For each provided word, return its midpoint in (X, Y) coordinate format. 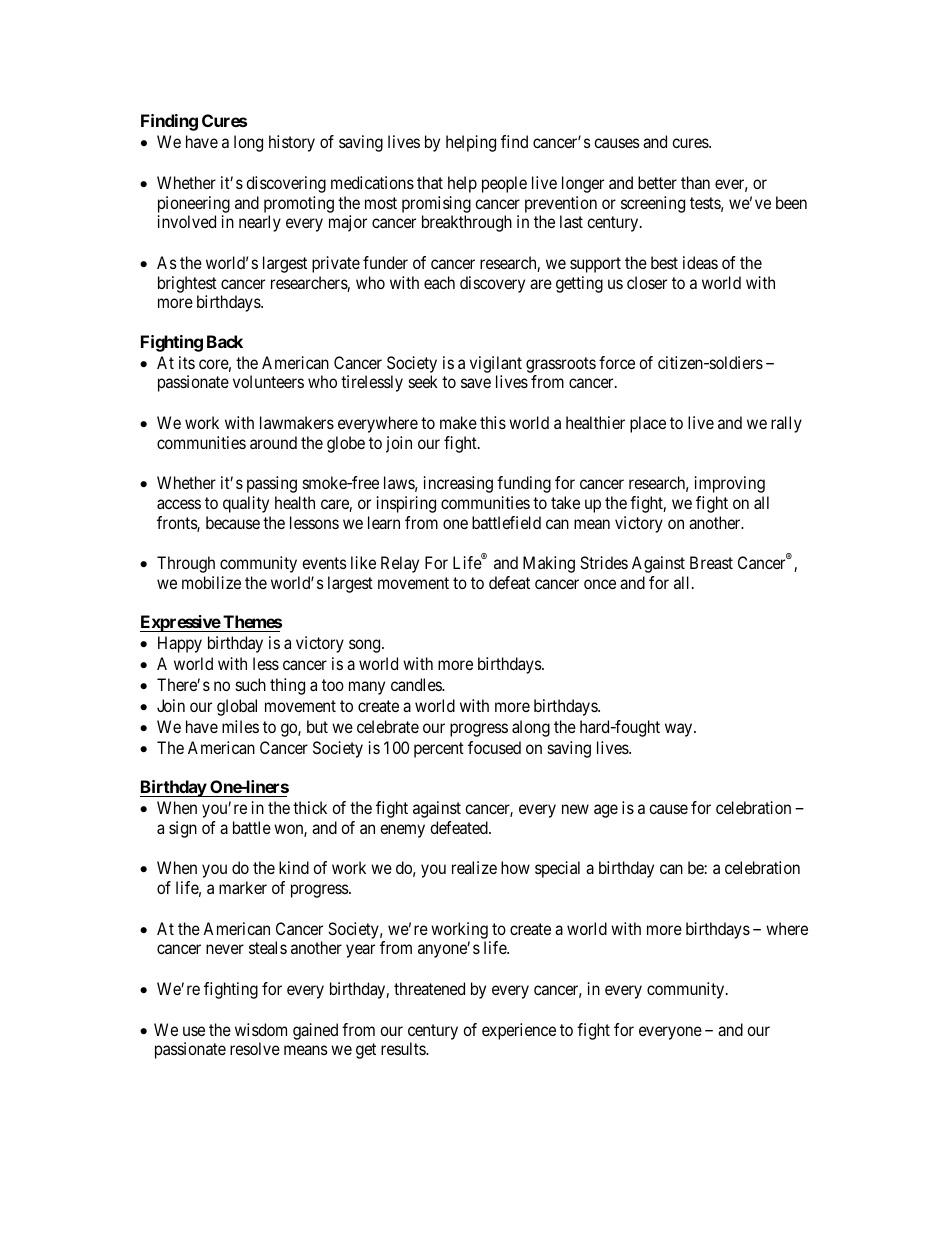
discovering (286, 184)
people (504, 184)
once (600, 584)
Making (549, 564)
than (695, 182)
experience (519, 1031)
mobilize (211, 582)
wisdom (261, 1029)
